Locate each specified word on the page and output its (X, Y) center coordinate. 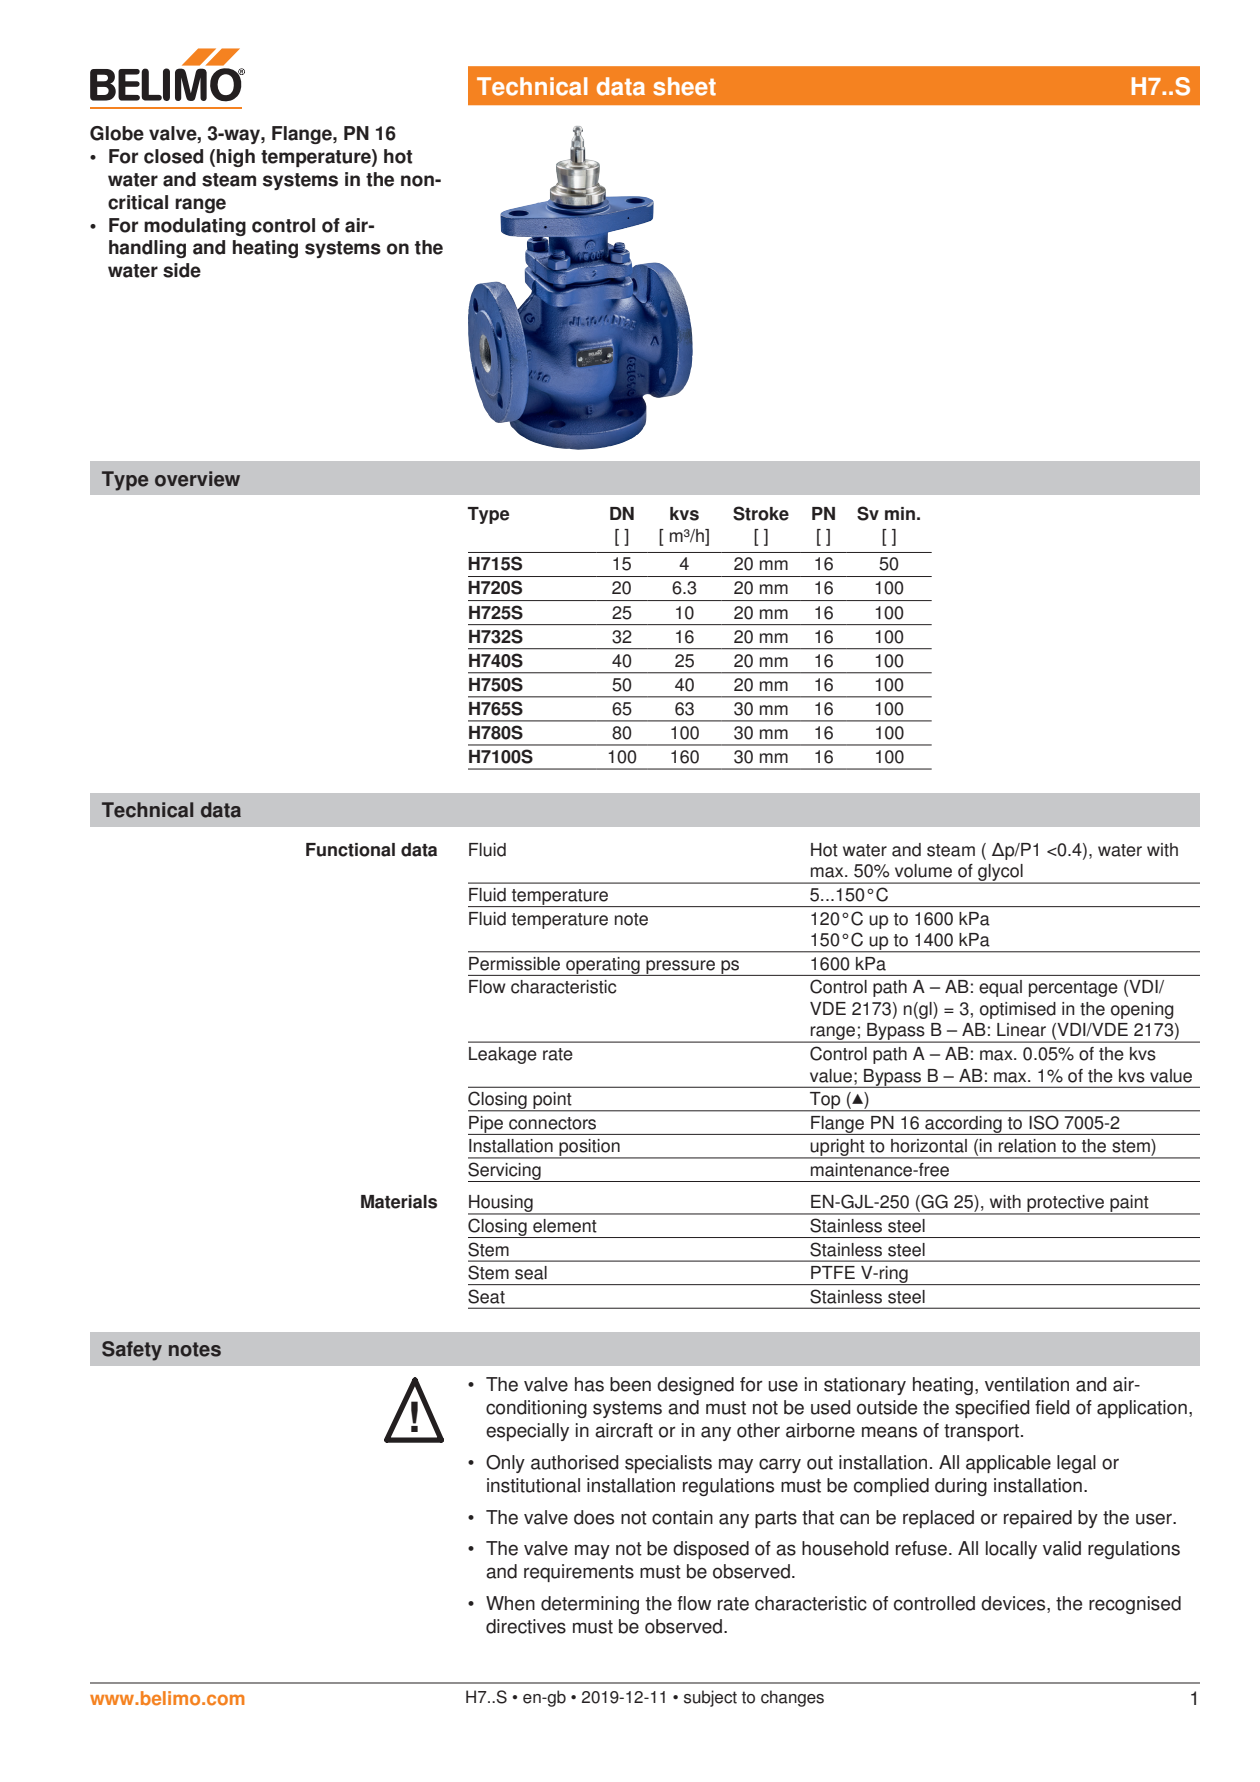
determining (590, 1605)
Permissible (514, 964)
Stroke (761, 513)
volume (923, 871)
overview (197, 479)
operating (603, 966)
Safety (132, 1351)
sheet (684, 86)
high (236, 158)
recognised (1135, 1605)
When (510, 1603)
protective (1066, 1204)
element (565, 1226)
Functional (350, 850)
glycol (1000, 874)
